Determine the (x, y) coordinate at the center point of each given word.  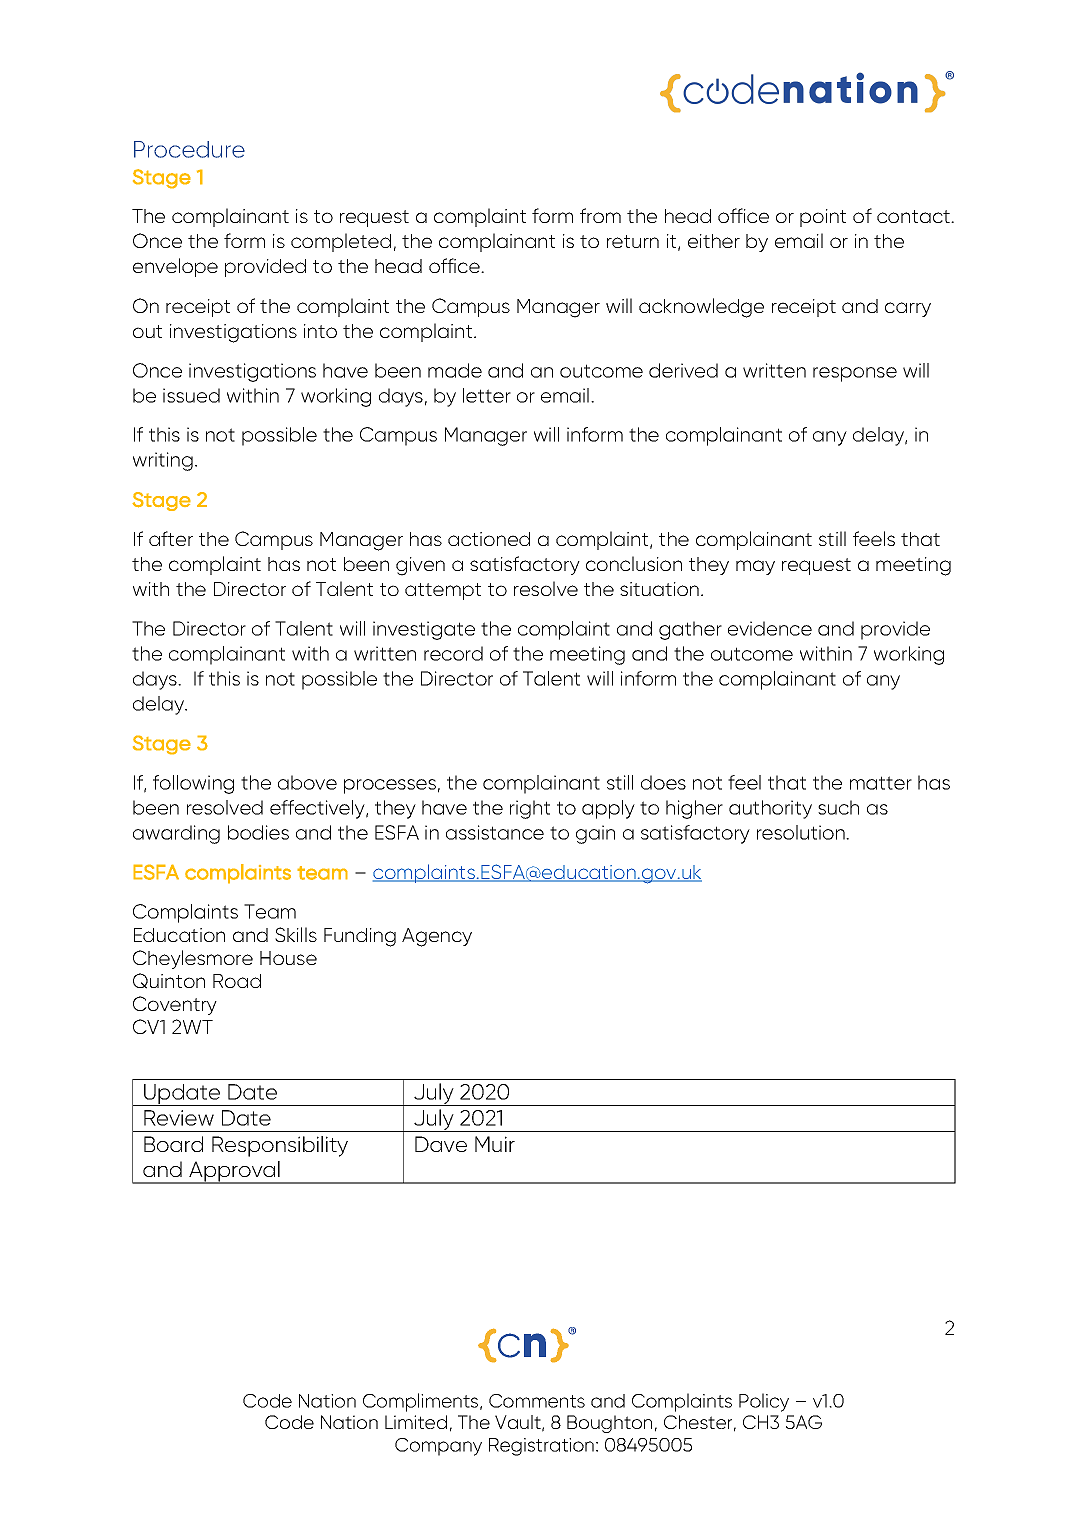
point (823, 218)
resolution (802, 832)
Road (237, 981)
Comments (537, 1401)
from (600, 215)
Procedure (189, 149)
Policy (764, 1402)
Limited (416, 1422)
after (171, 538)
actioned (489, 539)
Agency (437, 937)
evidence (770, 628)
